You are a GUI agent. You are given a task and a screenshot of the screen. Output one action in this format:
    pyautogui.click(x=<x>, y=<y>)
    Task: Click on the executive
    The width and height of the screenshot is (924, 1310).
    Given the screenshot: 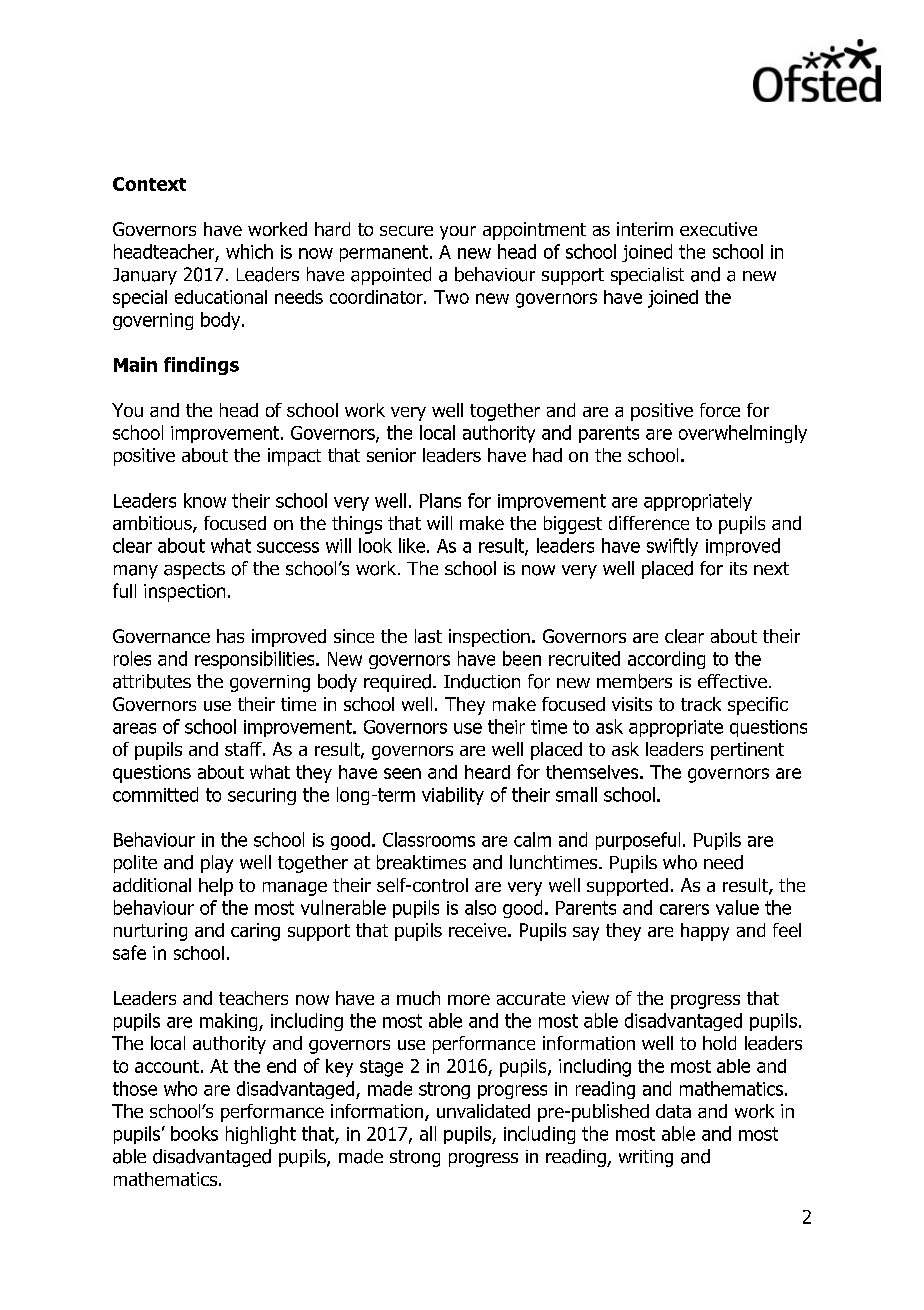 What is the action you would take?
    pyautogui.click(x=718, y=229)
